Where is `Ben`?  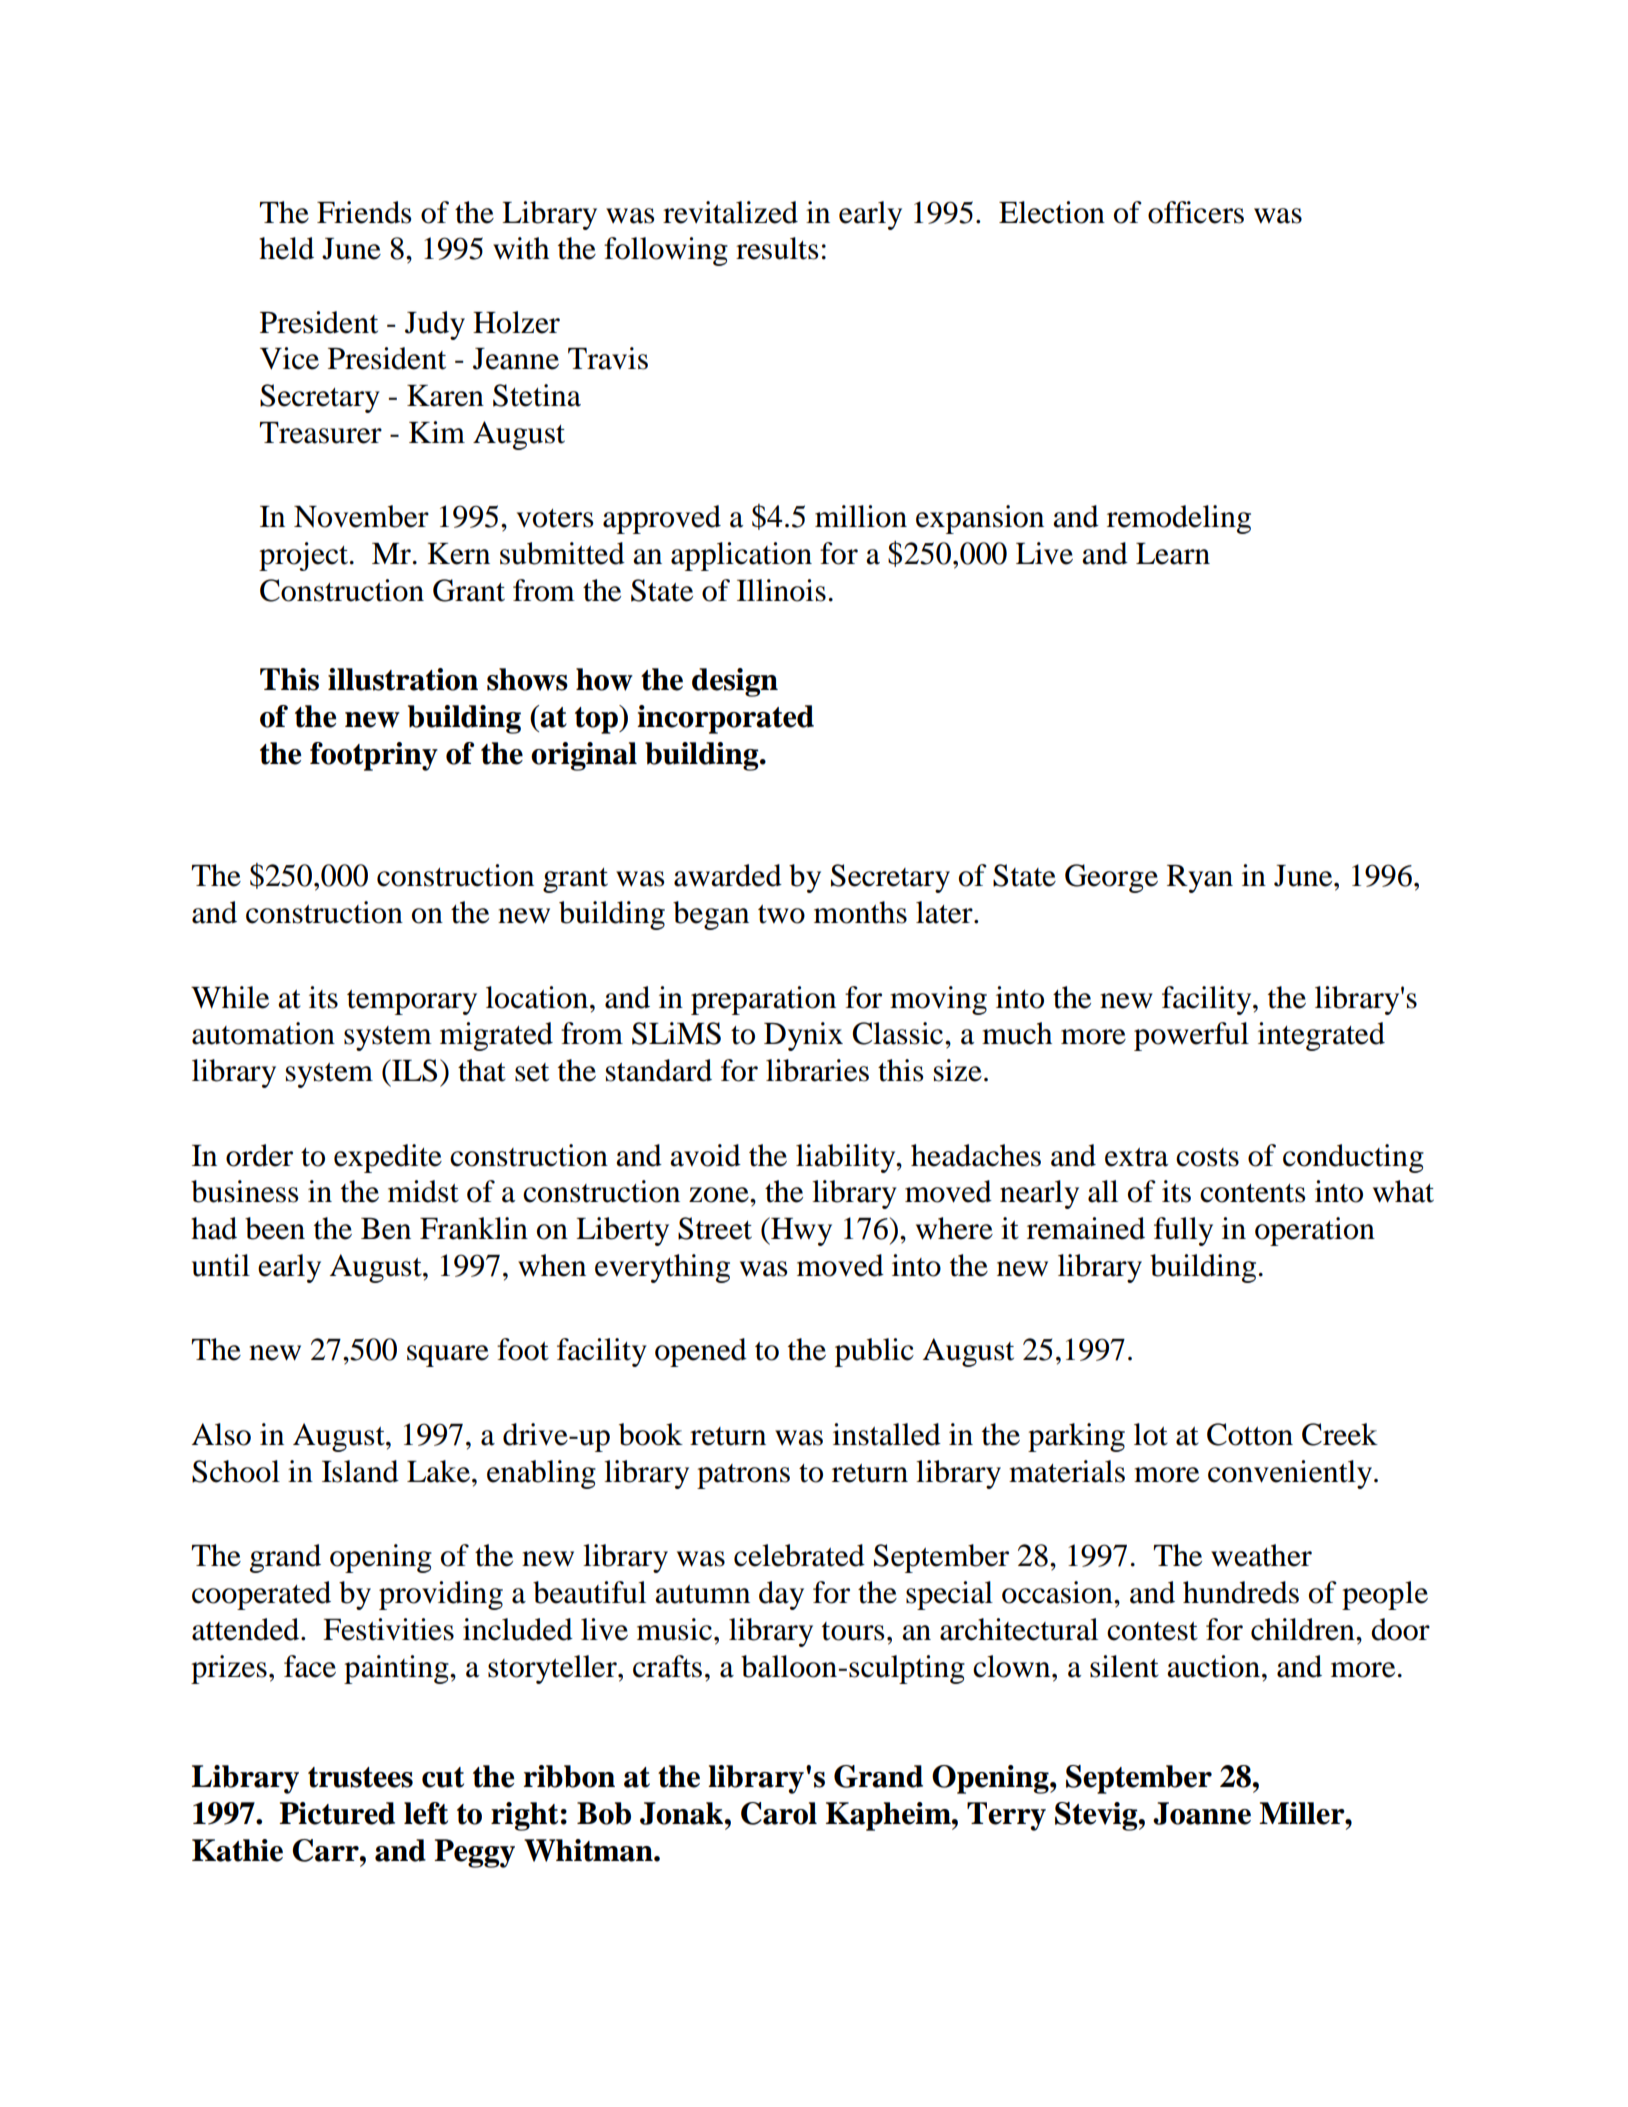 Ben is located at coordinates (386, 1229).
